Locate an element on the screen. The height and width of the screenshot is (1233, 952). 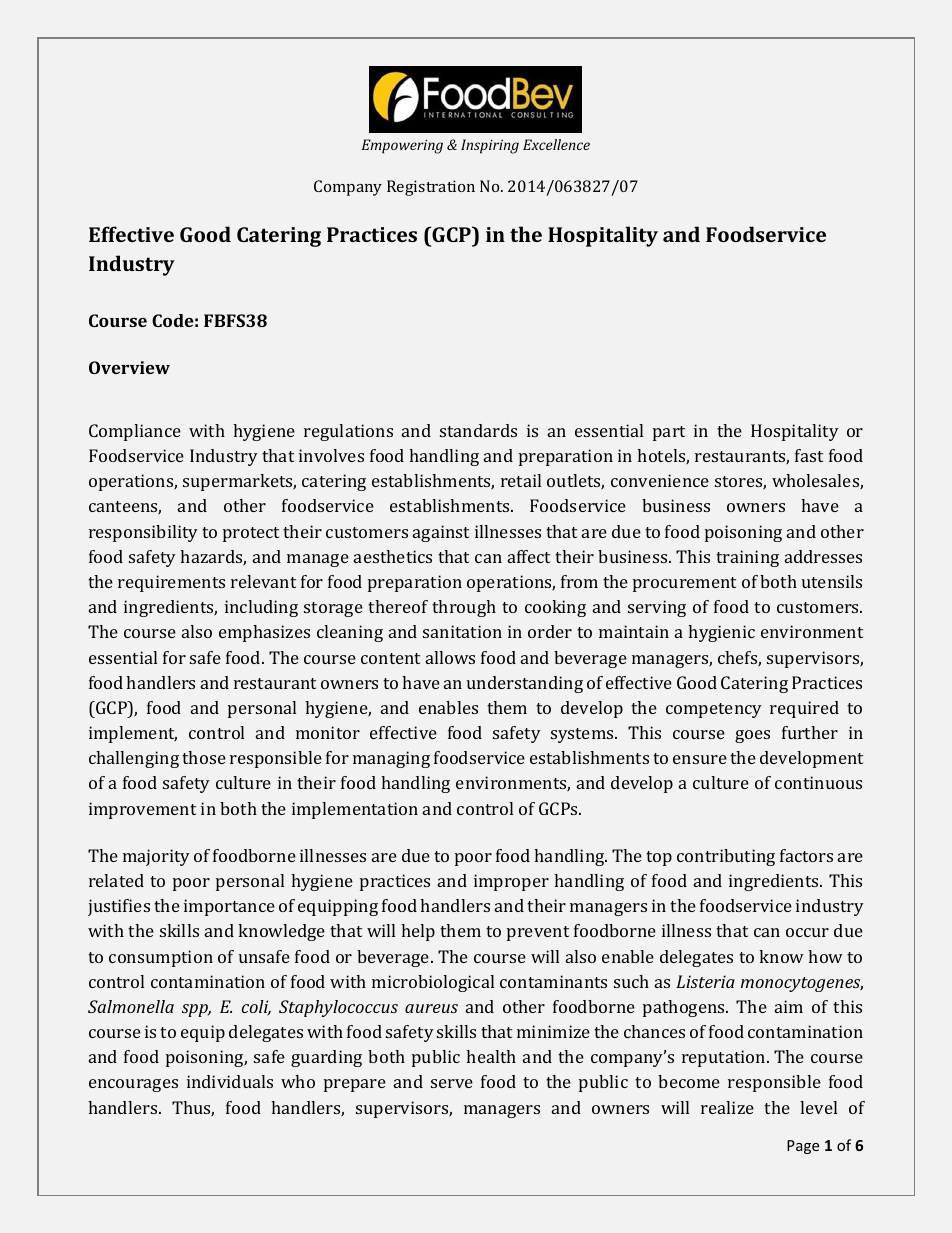
individuals is located at coordinates (230, 1081).
